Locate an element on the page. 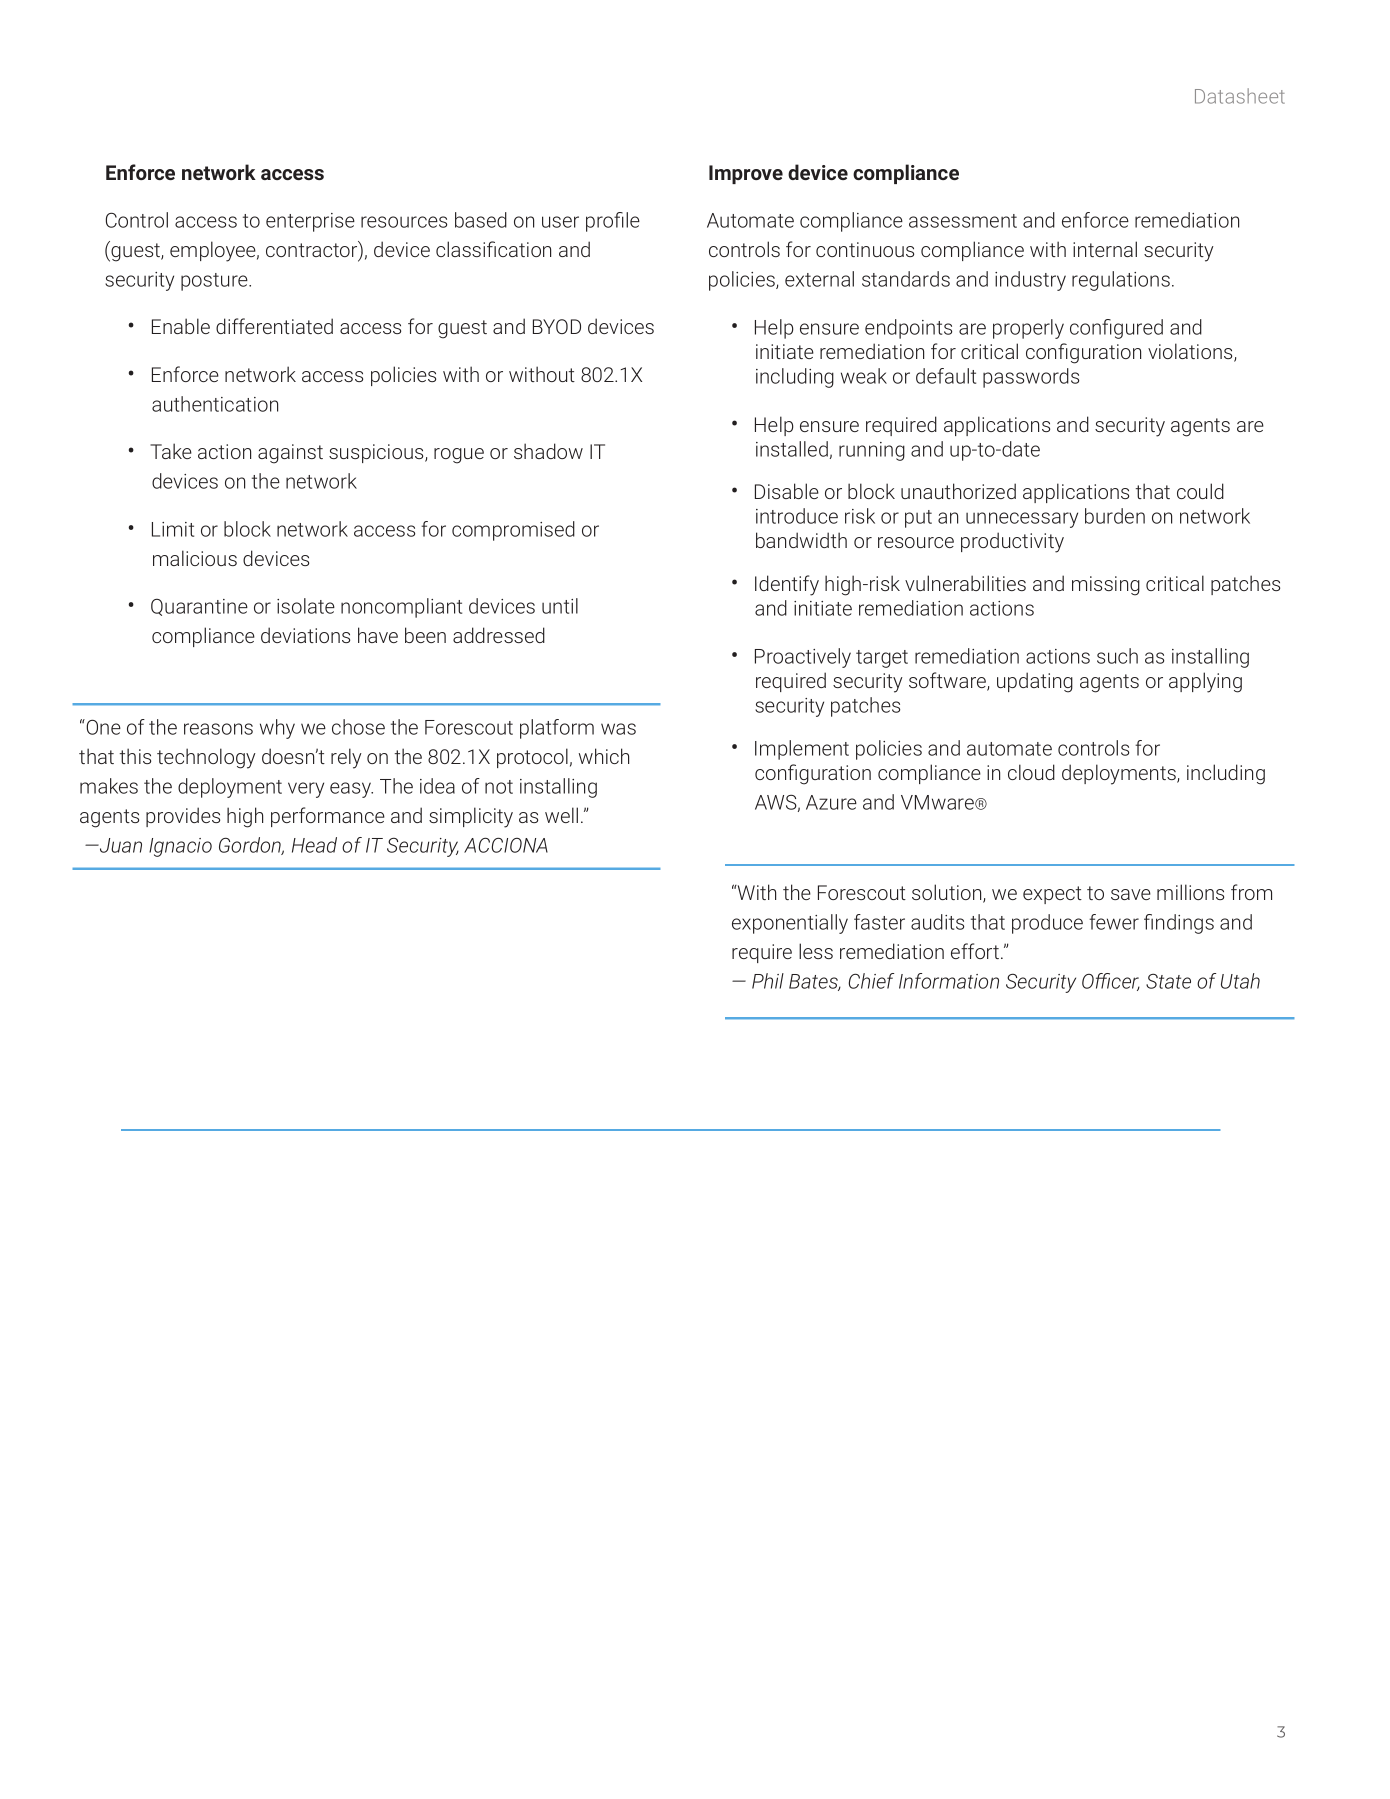 This page has height=1799, width=1390. Datasheet is located at coordinates (1240, 96).
